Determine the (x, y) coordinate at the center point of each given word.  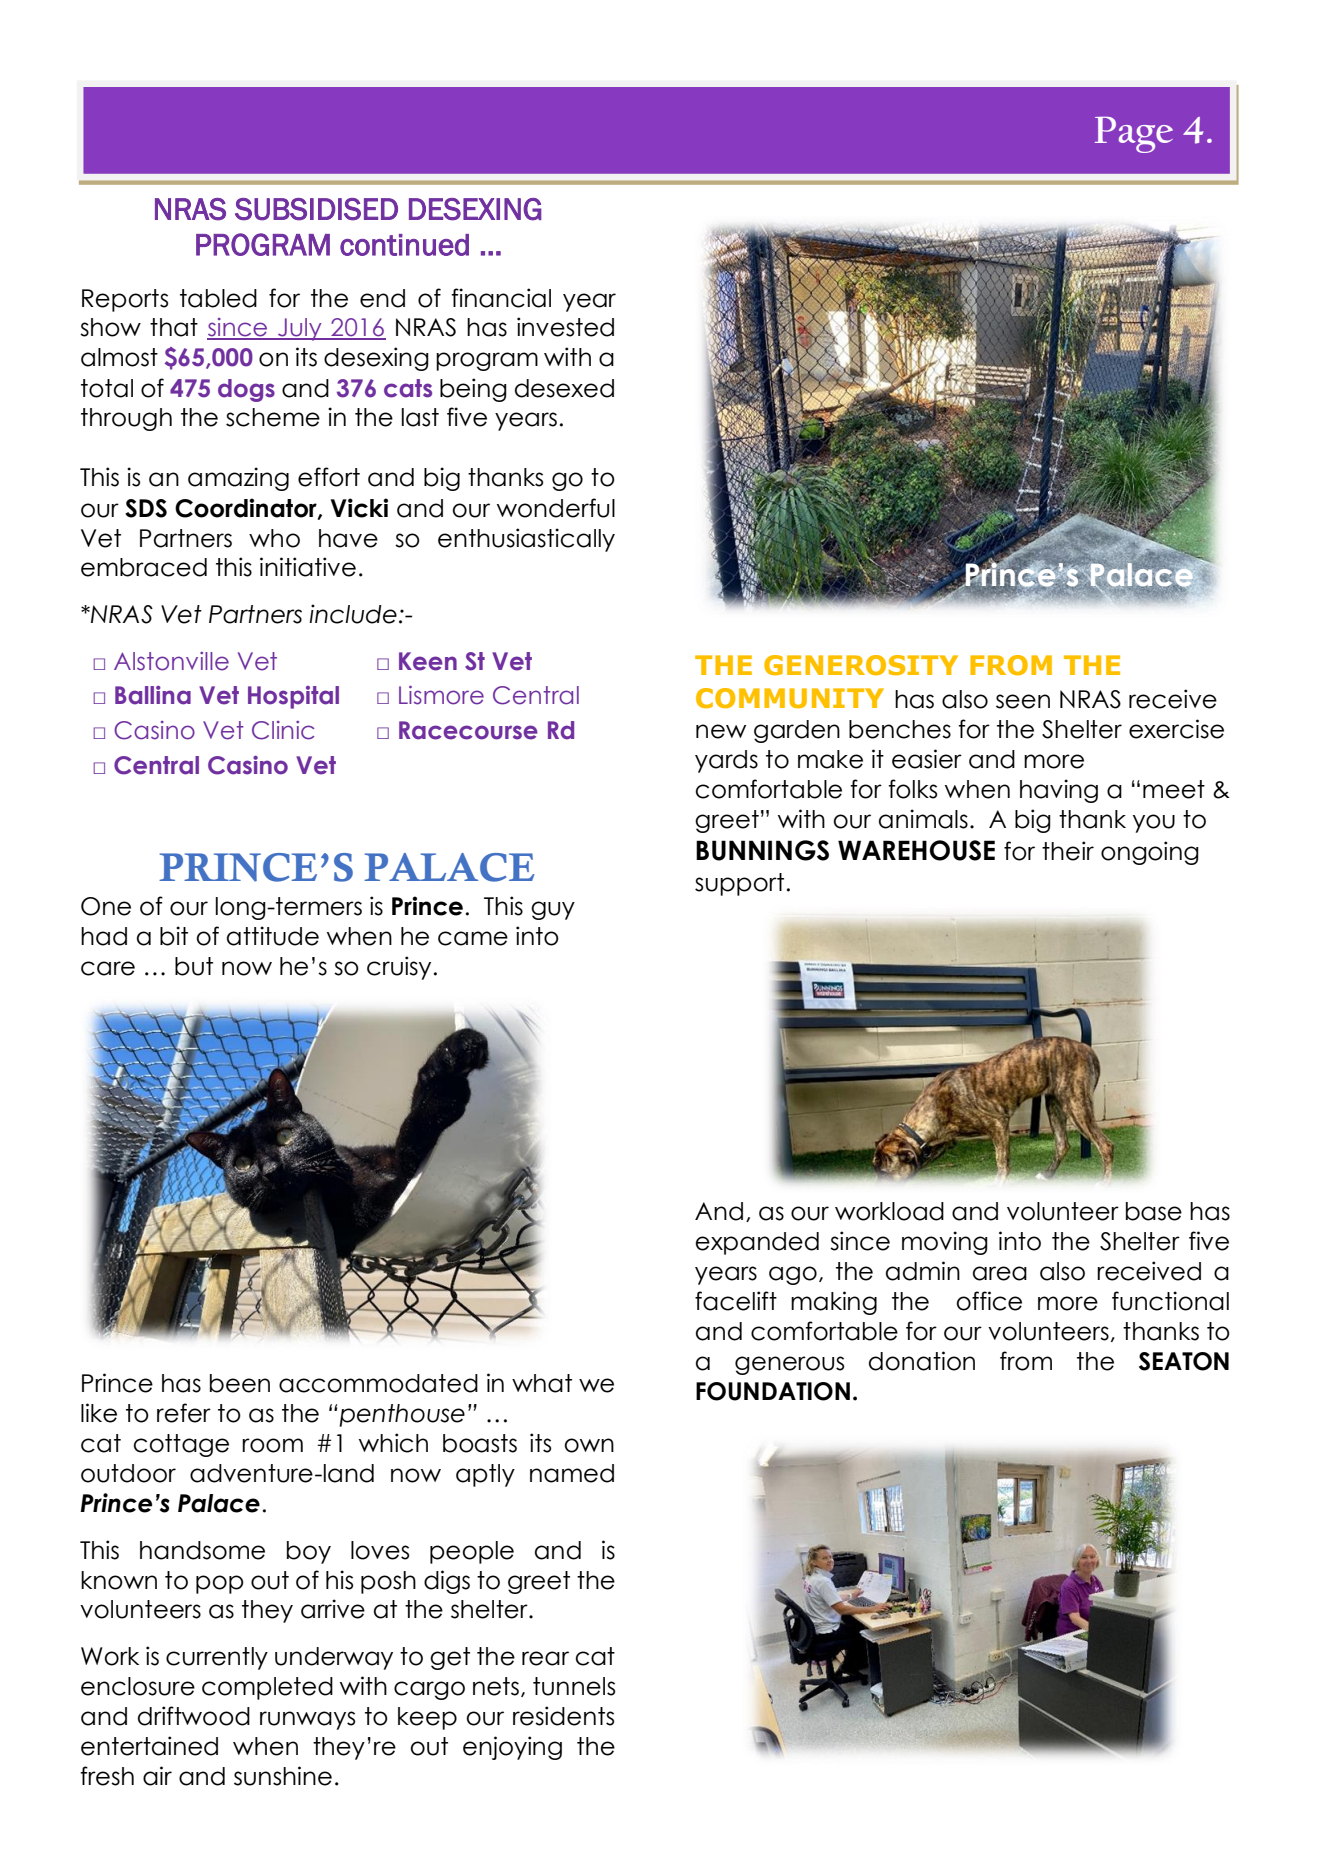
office (989, 1301)
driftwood (194, 1716)
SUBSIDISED (316, 209)
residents (563, 1716)
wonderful (556, 508)
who (274, 538)
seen (1023, 701)
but (194, 966)
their (1068, 851)
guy (553, 910)
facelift (736, 1301)
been (240, 1383)
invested (565, 327)
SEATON (1184, 1361)
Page (1134, 135)
